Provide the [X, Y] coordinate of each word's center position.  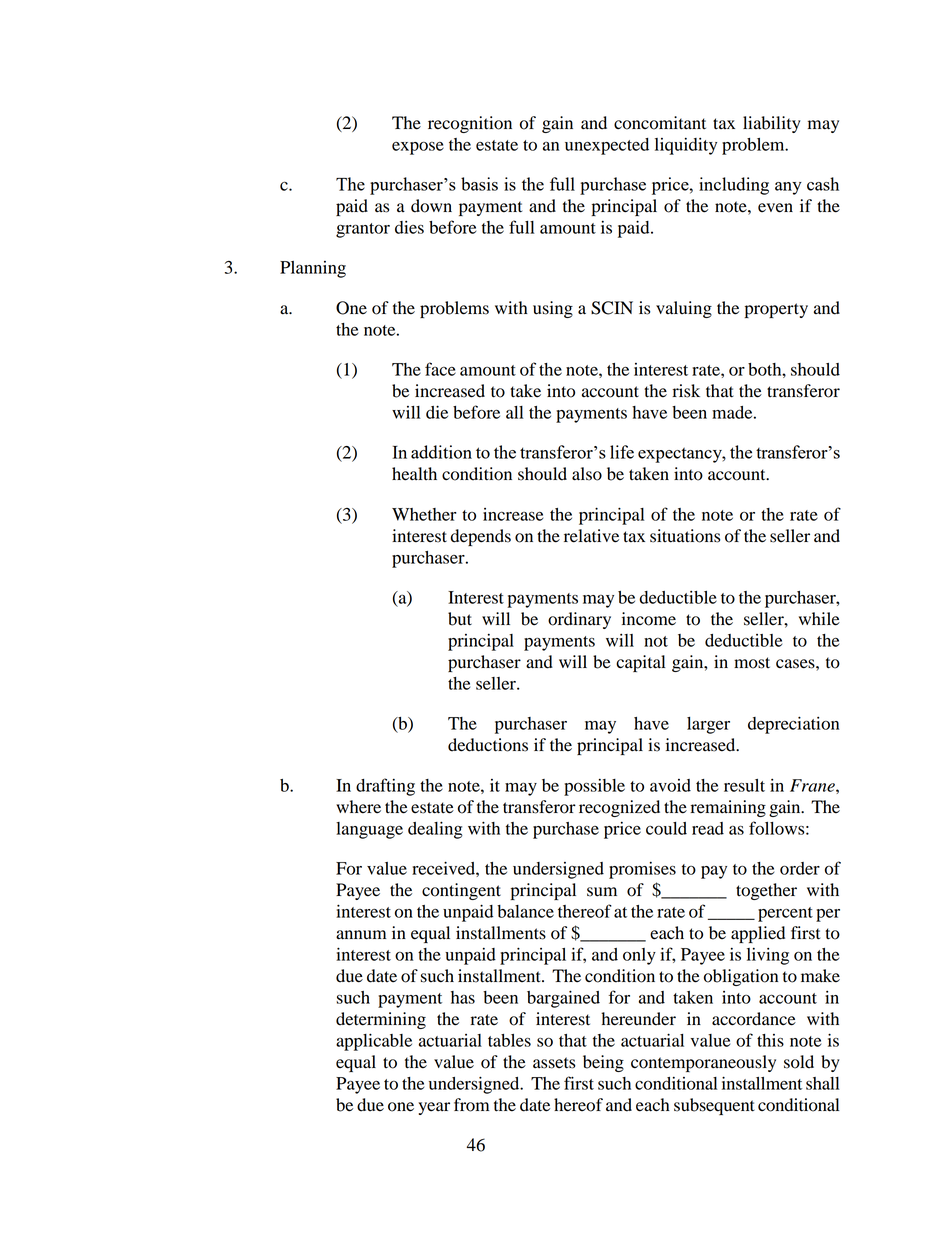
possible [594, 787]
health [414, 474]
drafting [385, 787]
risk [686, 391]
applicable [374, 1042]
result [744, 785]
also [587, 474]
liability [772, 124]
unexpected [607, 146]
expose [418, 148]
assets [554, 1063]
